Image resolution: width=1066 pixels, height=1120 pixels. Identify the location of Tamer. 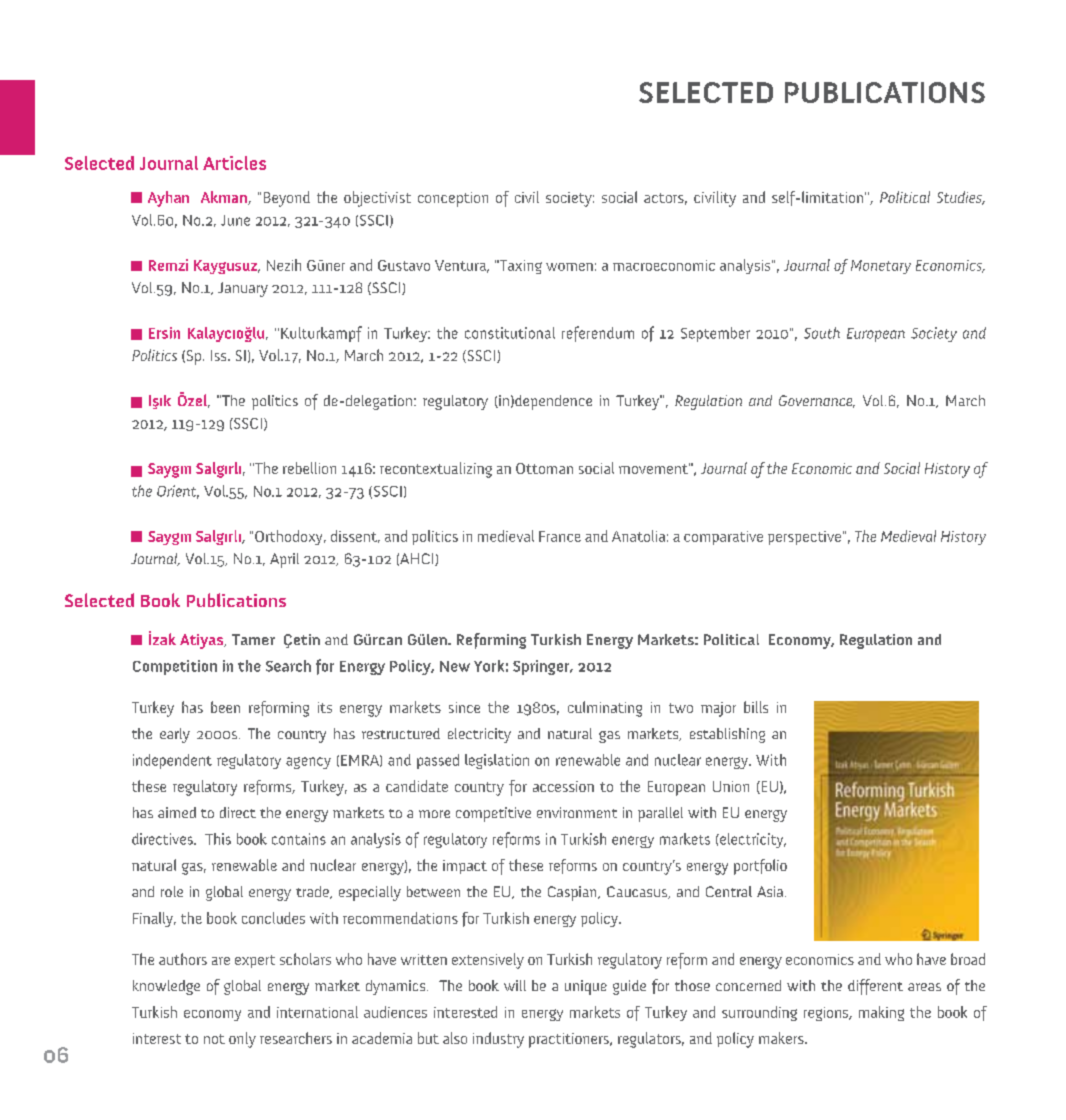
(253, 639).
